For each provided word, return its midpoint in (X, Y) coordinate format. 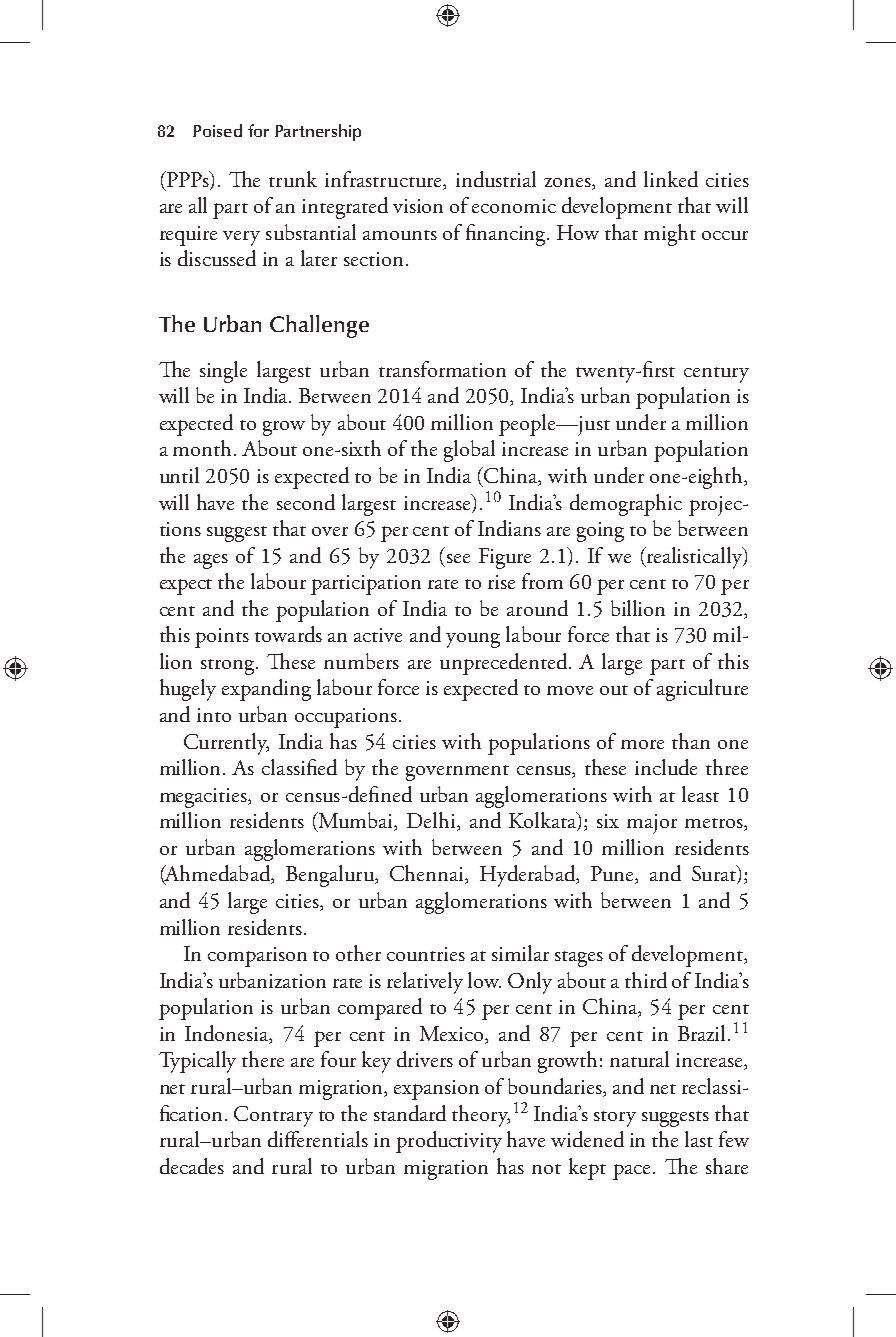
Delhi (432, 821)
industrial (496, 179)
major (652, 824)
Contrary (273, 1116)
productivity (449, 1142)
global (469, 451)
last (699, 1139)
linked (671, 179)
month (202, 448)
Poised (217, 130)
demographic (626, 505)
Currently (226, 744)
